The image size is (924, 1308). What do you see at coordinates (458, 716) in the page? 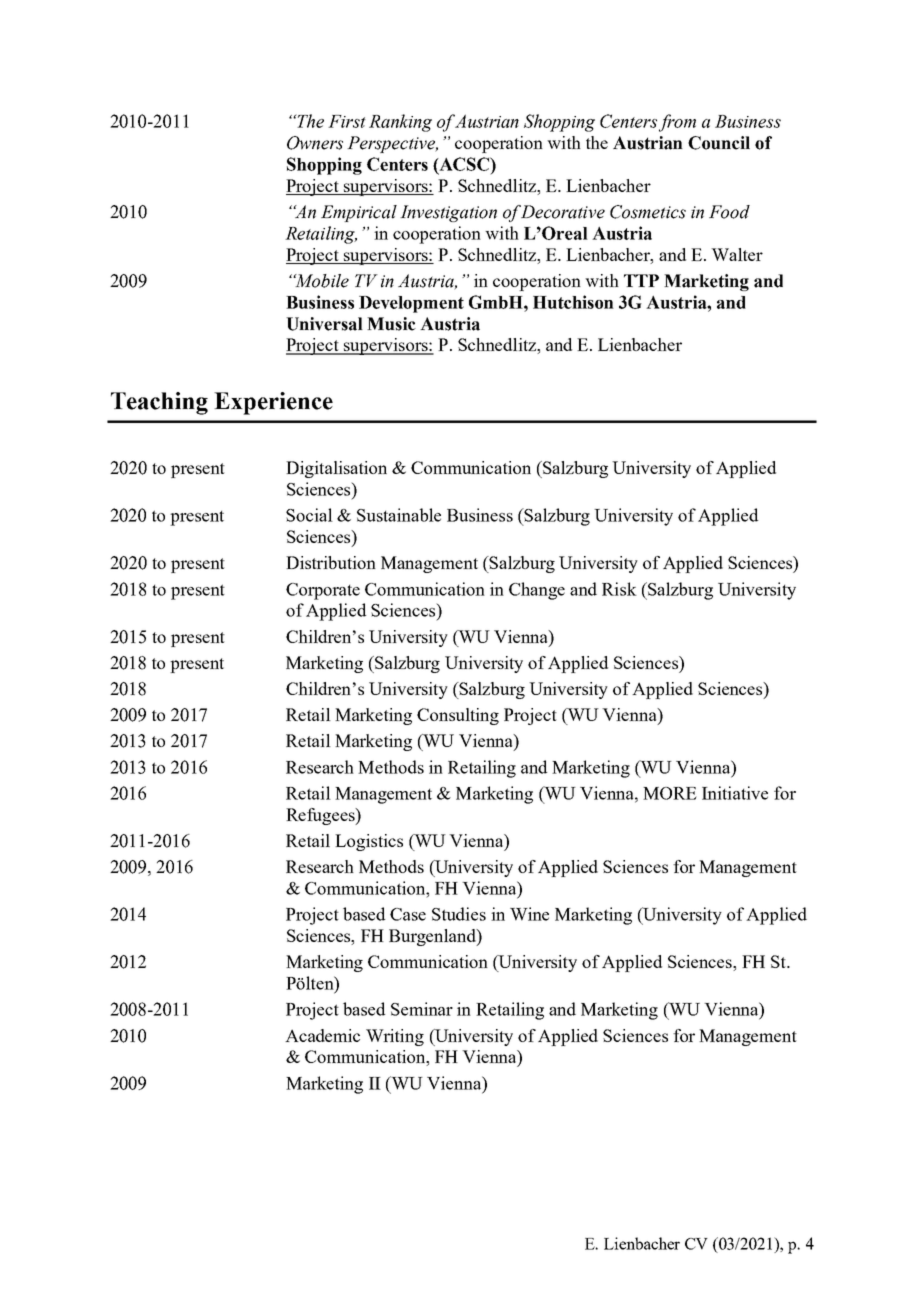
I see `Consulting` at bounding box center [458, 716].
